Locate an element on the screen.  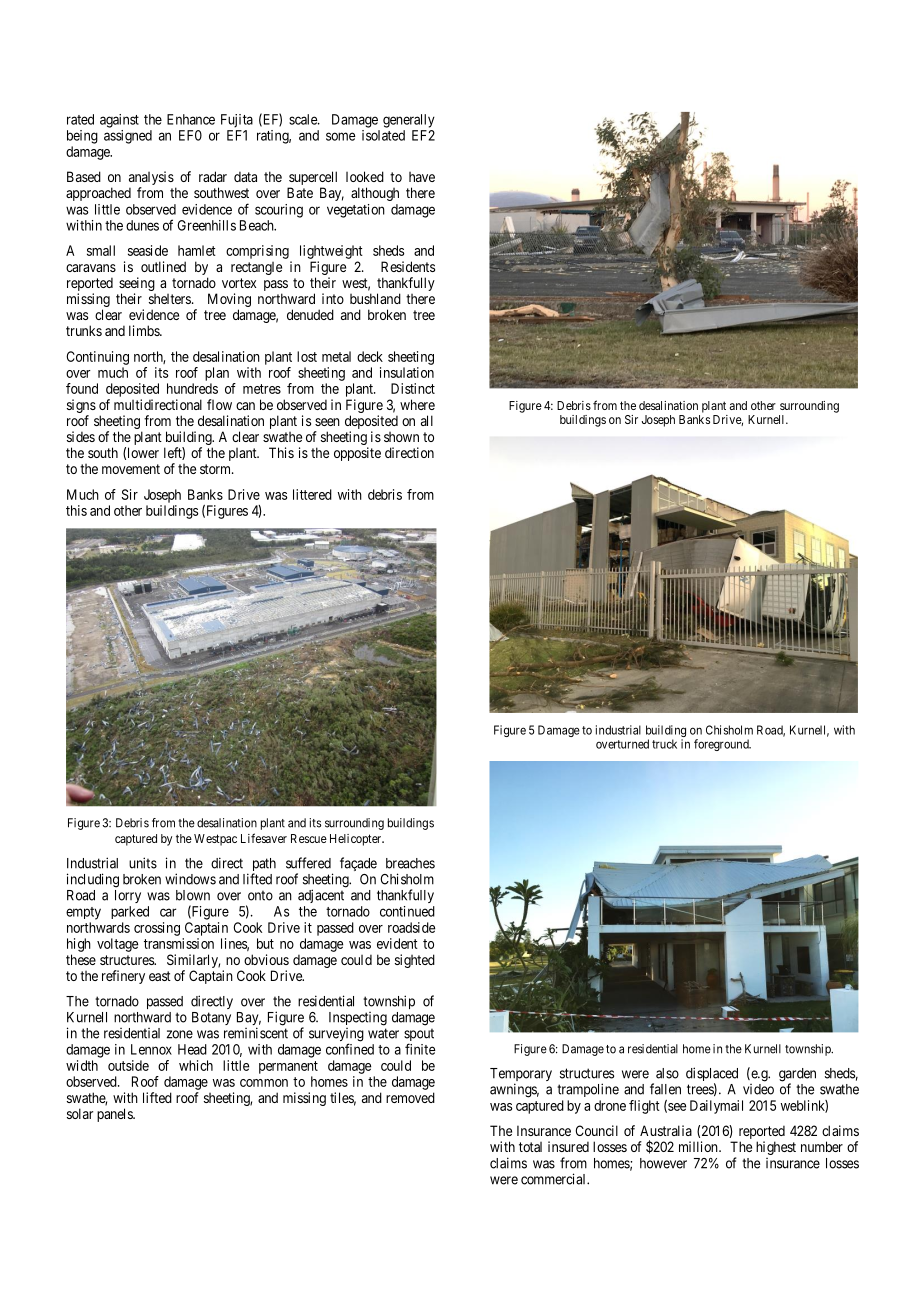
generally is located at coordinates (409, 121).
